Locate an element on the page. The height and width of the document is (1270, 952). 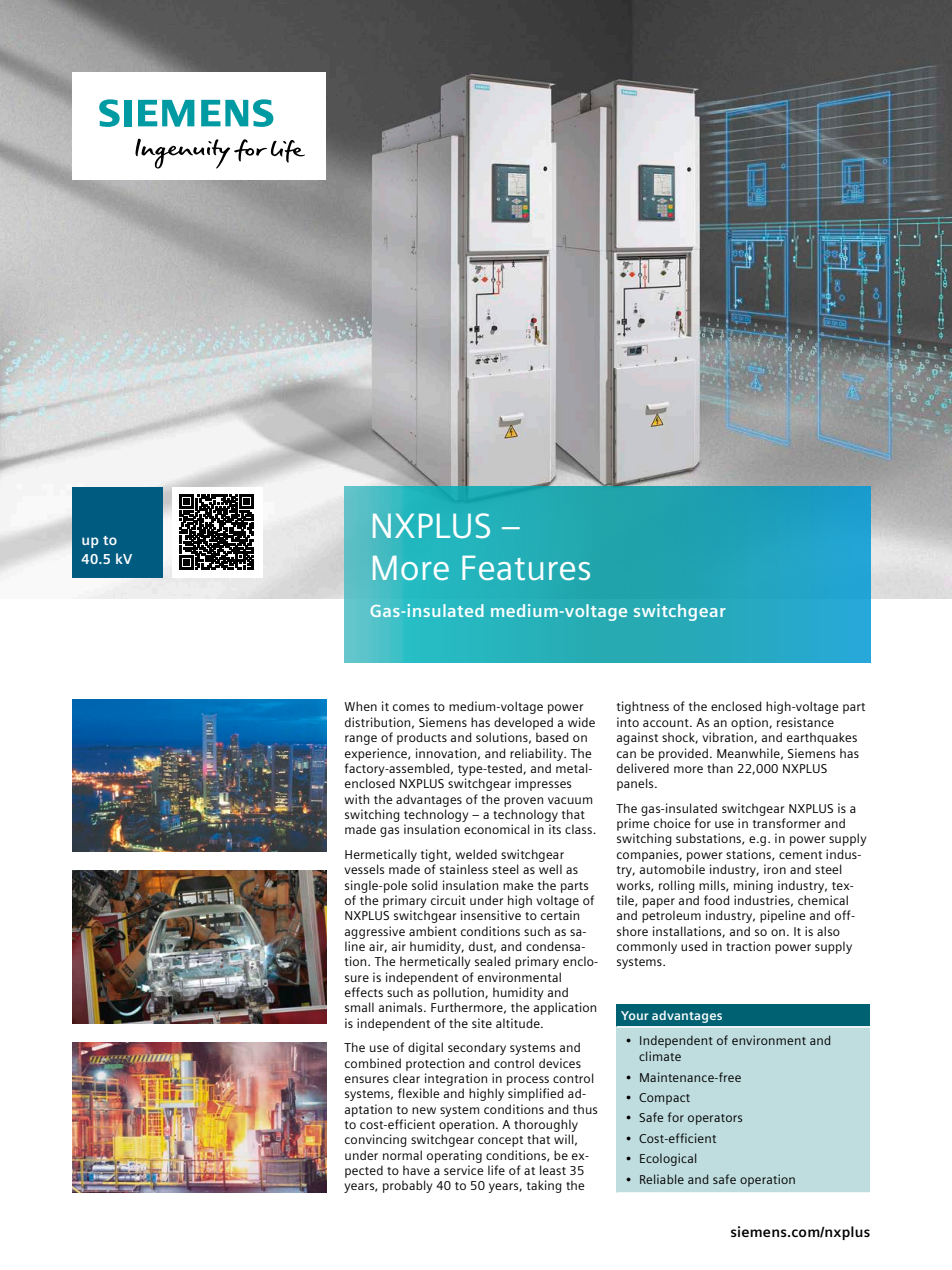
well is located at coordinates (550, 869).
